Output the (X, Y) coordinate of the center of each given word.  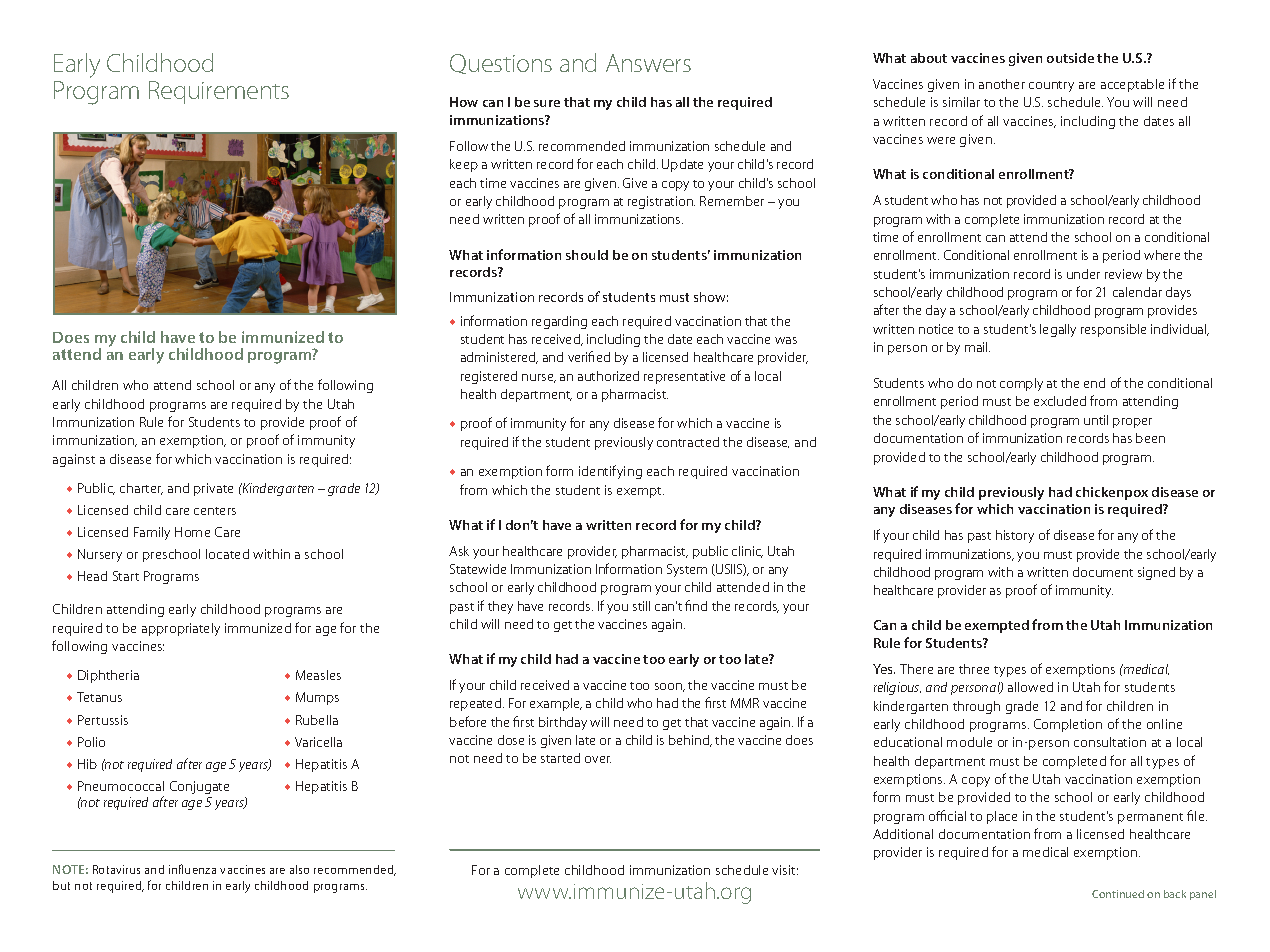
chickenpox (1112, 493)
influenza (192, 869)
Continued (1118, 894)
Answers (648, 63)
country (1051, 86)
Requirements (219, 92)
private (213, 489)
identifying (610, 472)
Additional (903, 834)
